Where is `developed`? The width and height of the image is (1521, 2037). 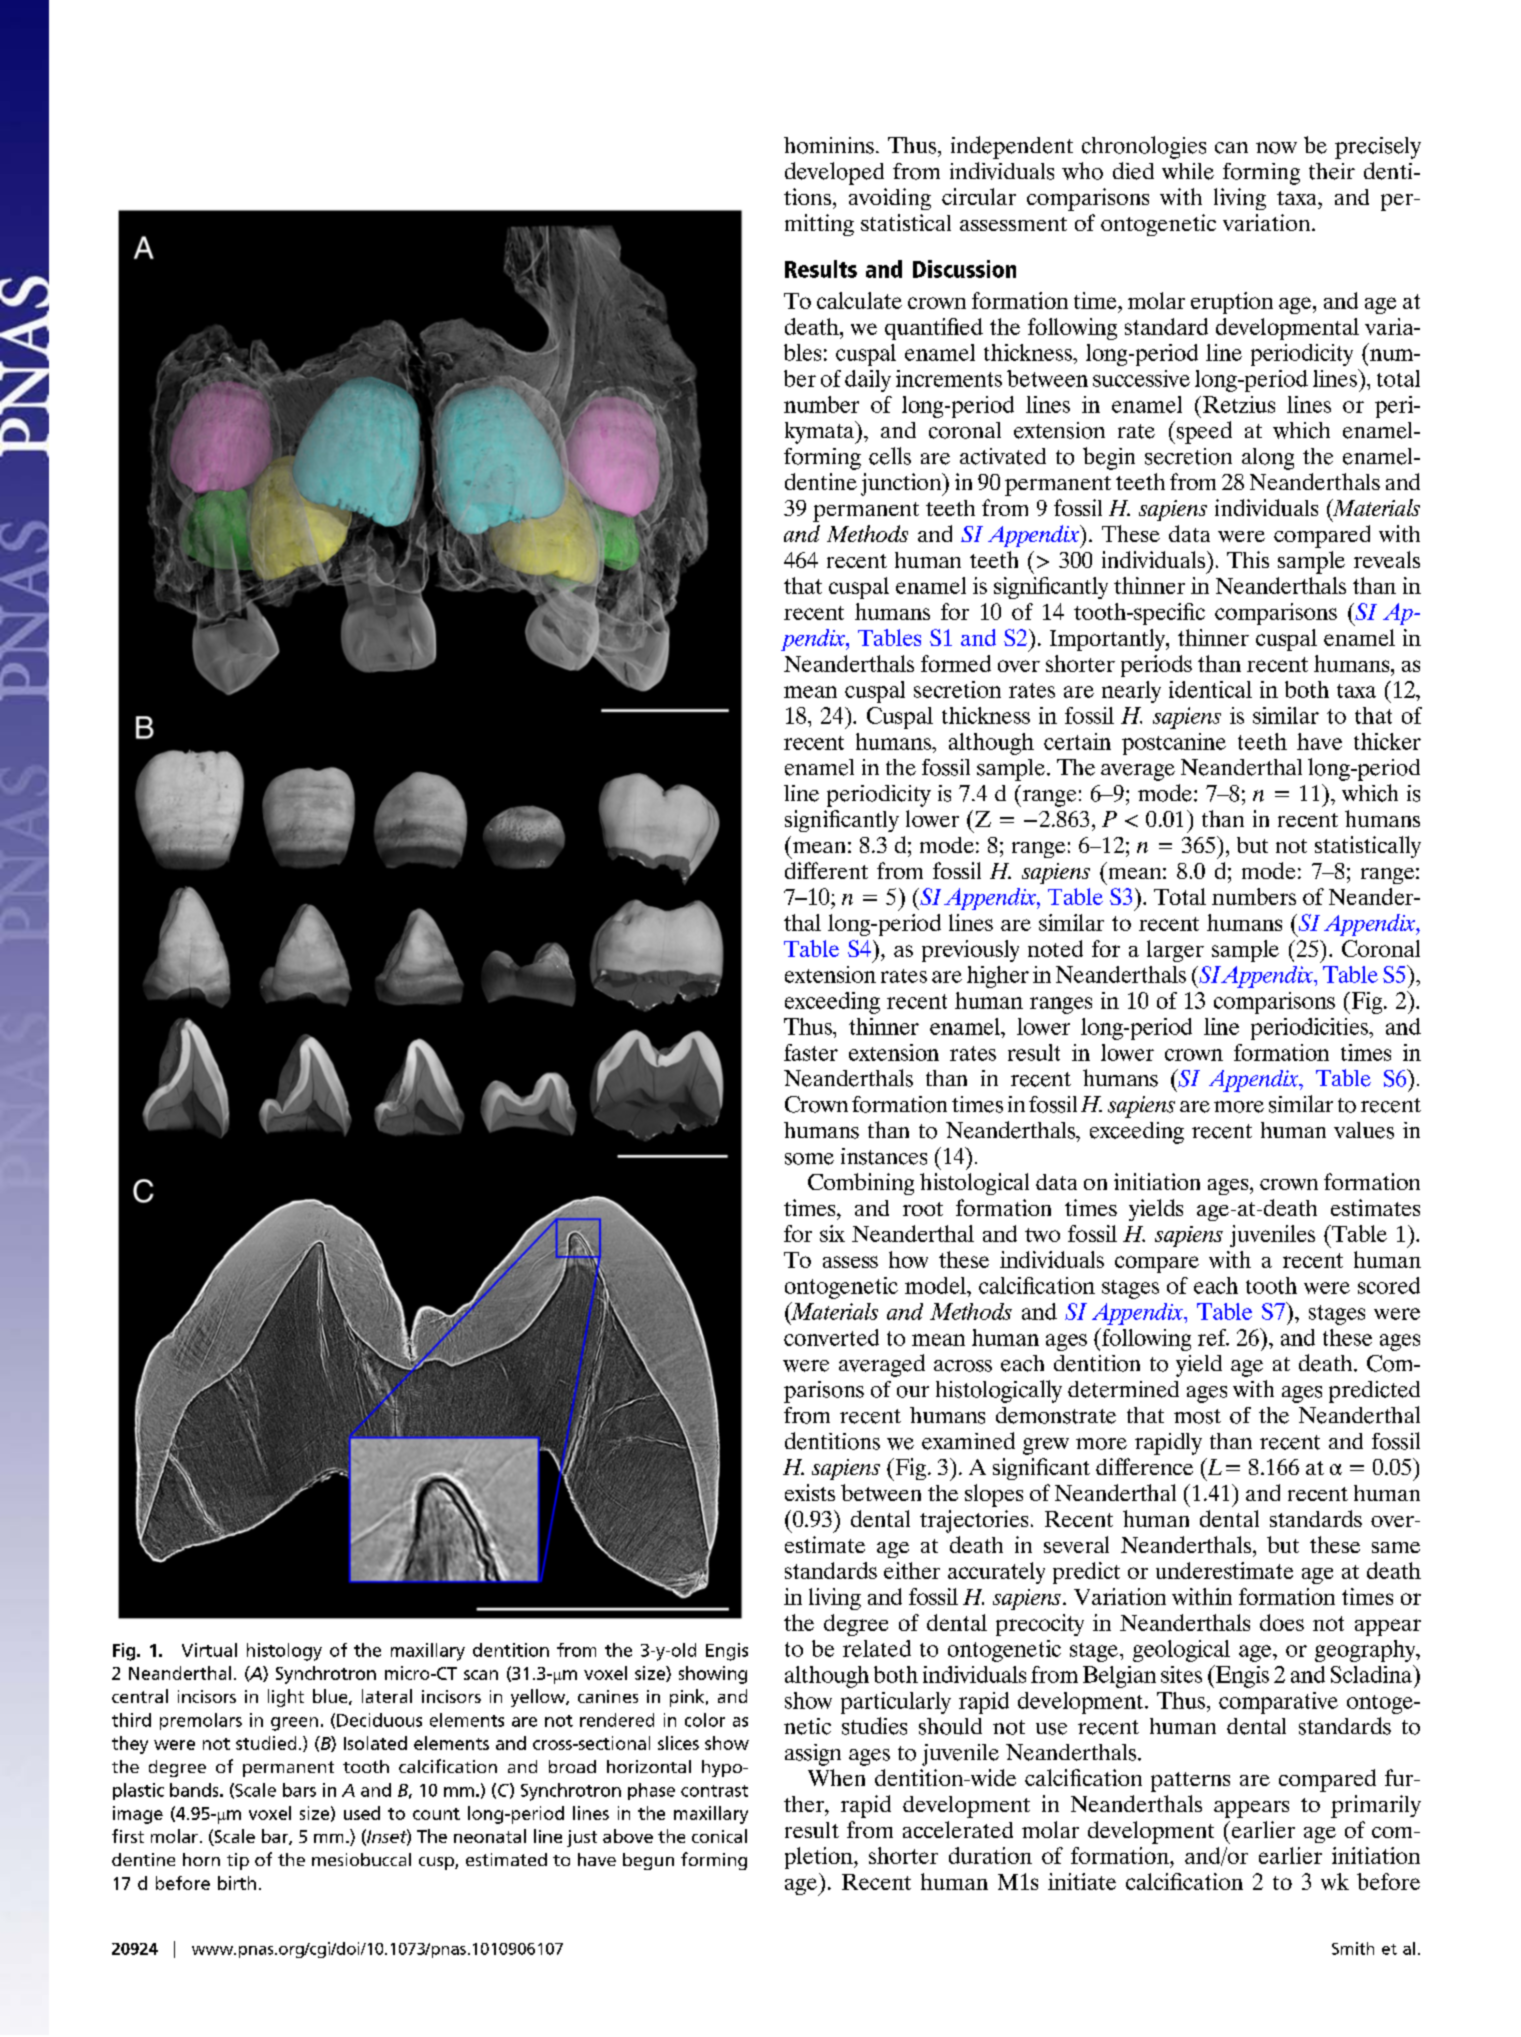
developed is located at coordinates (834, 173).
